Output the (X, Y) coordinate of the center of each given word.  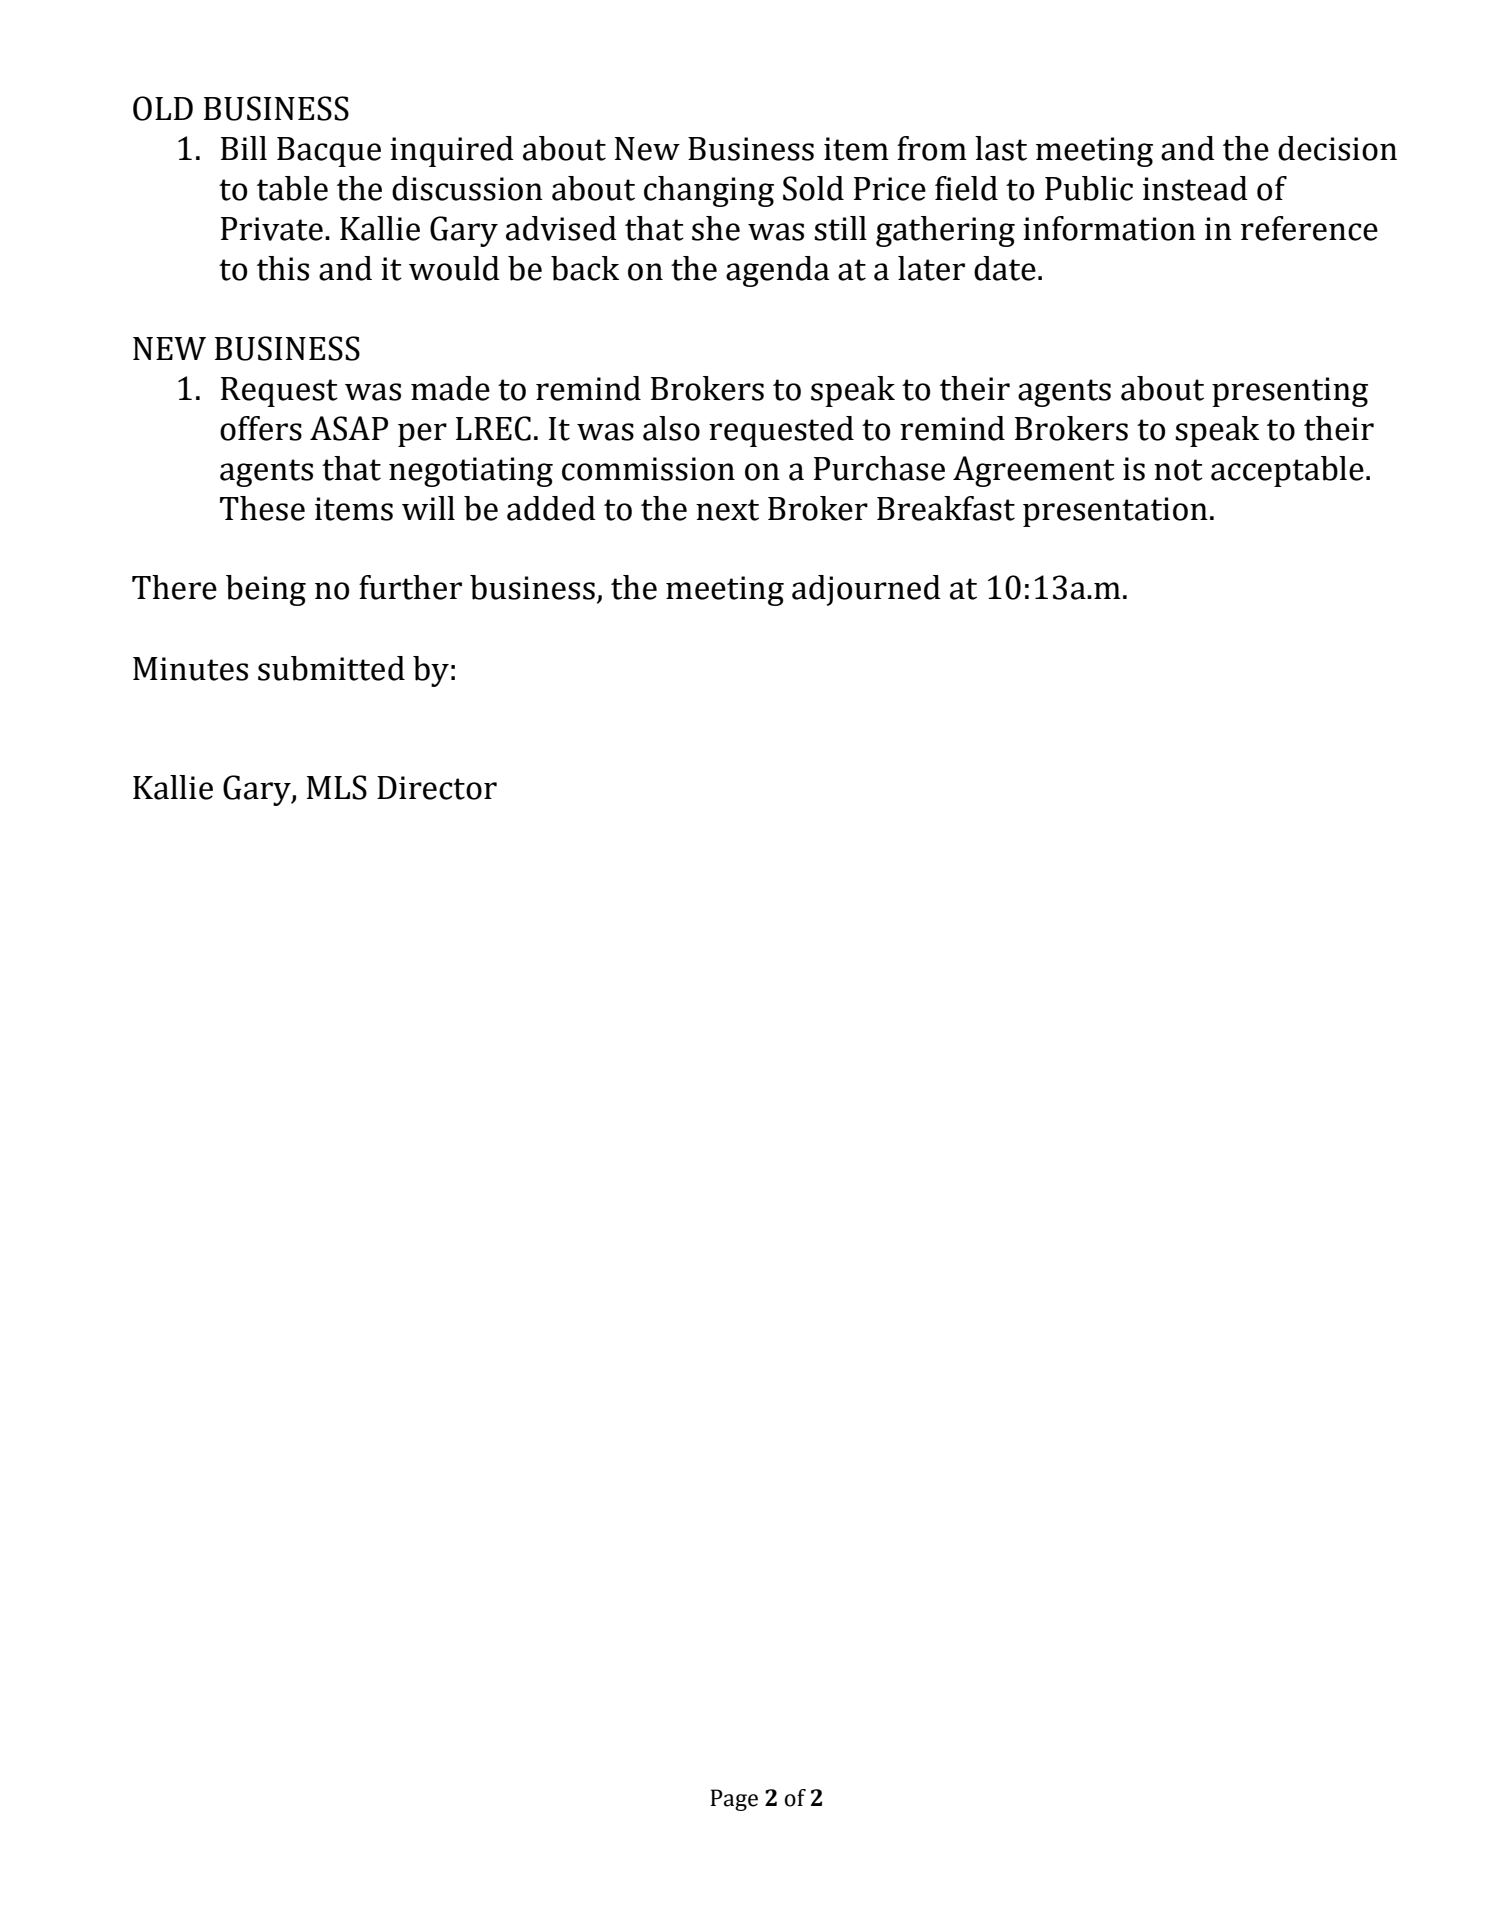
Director (437, 788)
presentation (1115, 512)
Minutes (190, 669)
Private (272, 229)
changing (709, 191)
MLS (337, 787)
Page (734, 1800)
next (727, 510)
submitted (331, 668)
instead (1195, 188)
